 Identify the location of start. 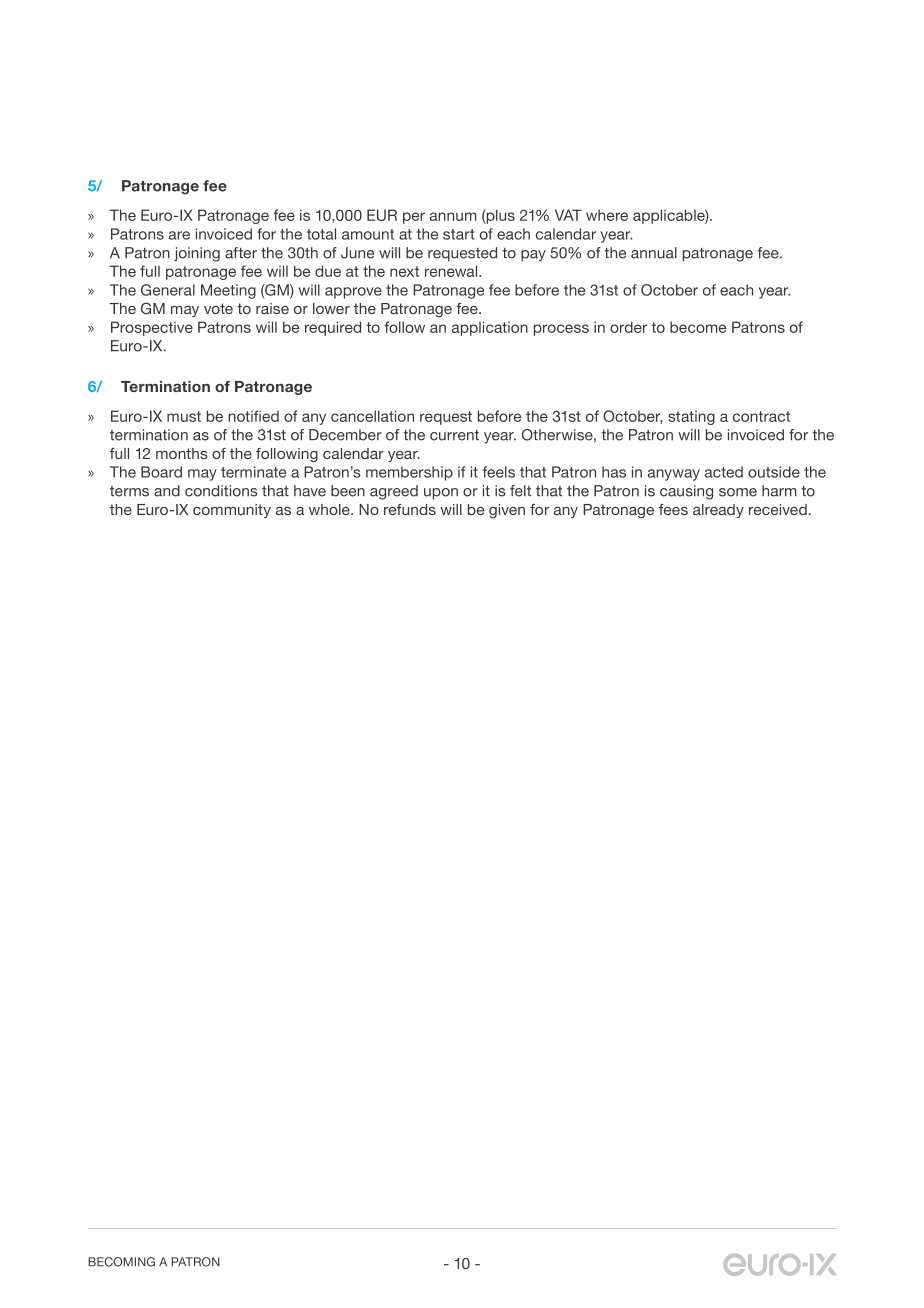
(459, 234).
